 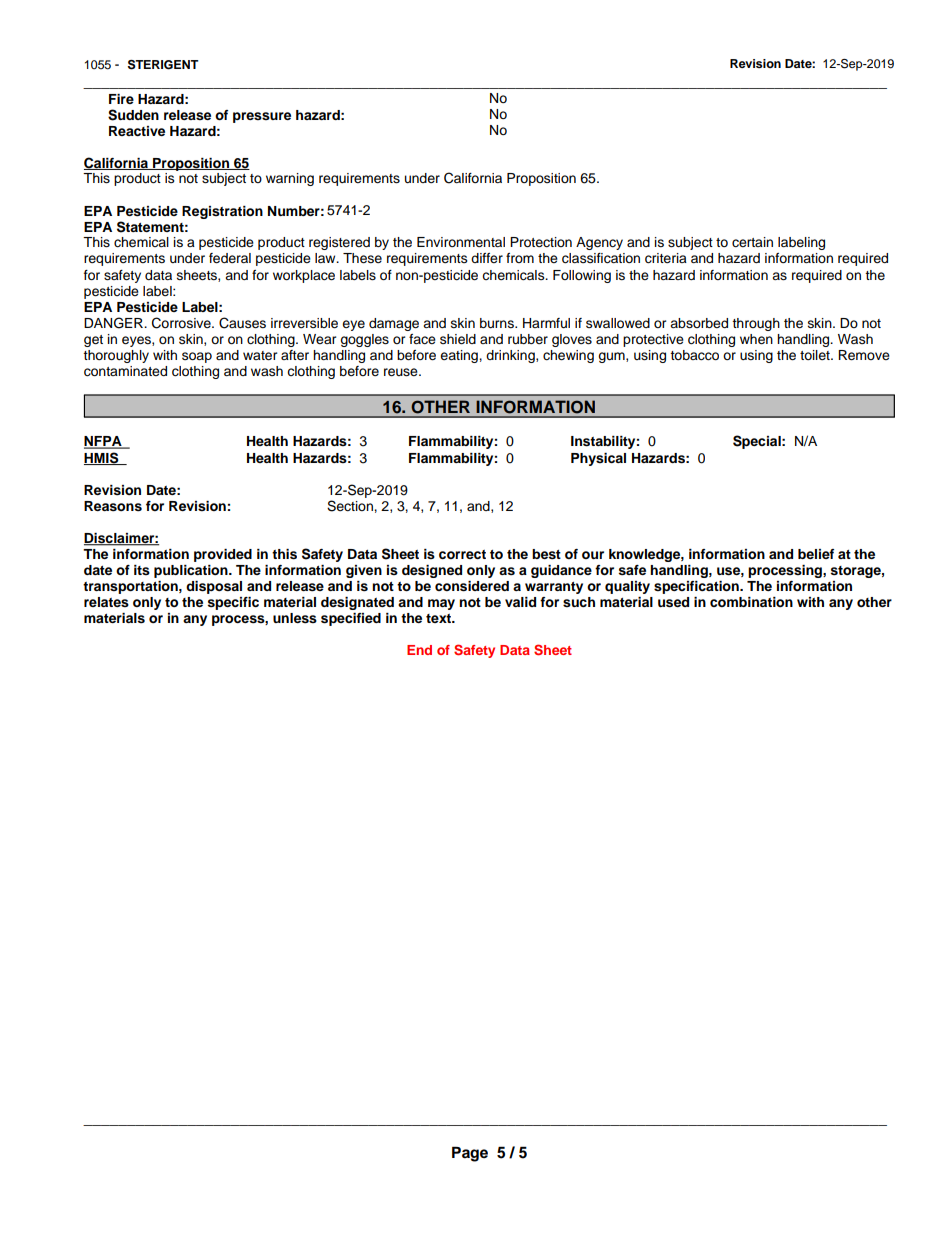 I want to click on NFPA, so click(x=104, y=442).
